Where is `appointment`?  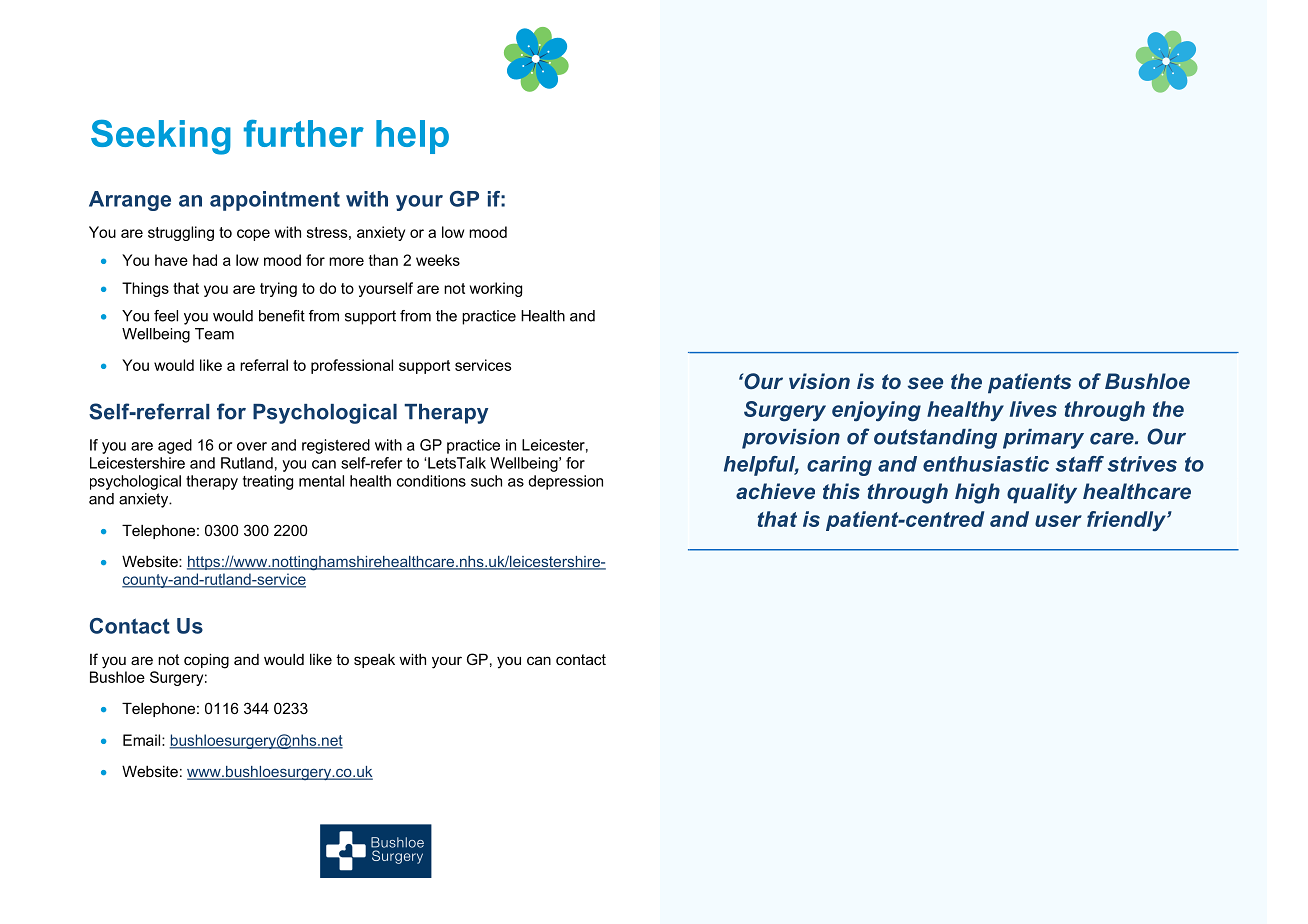 appointment is located at coordinates (275, 201).
